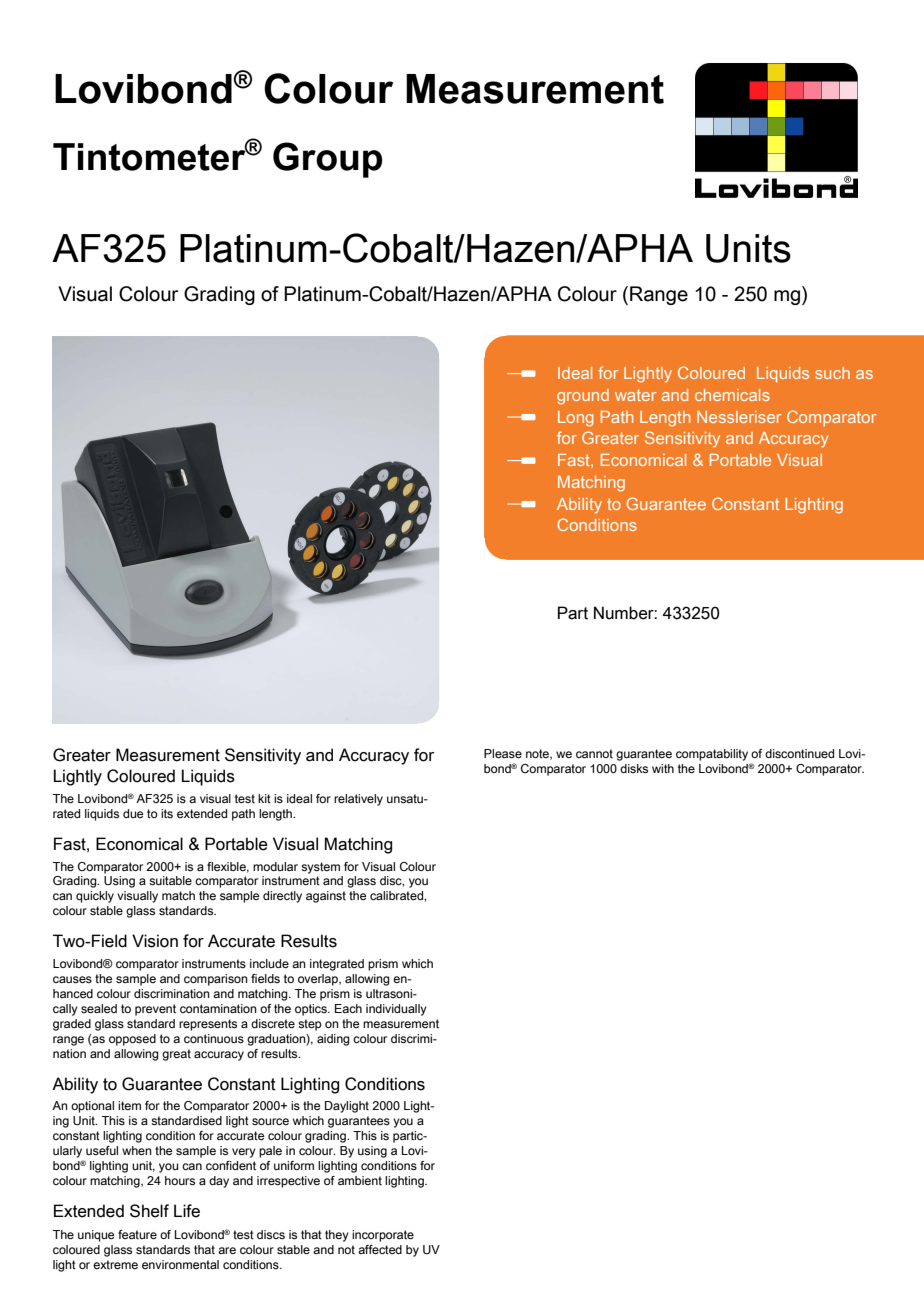 The width and height of the page is (924, 1308). What do you see at coordinates (383, 1236) in the page?
I see `incorporate` at bounding box center [383, 1236].
